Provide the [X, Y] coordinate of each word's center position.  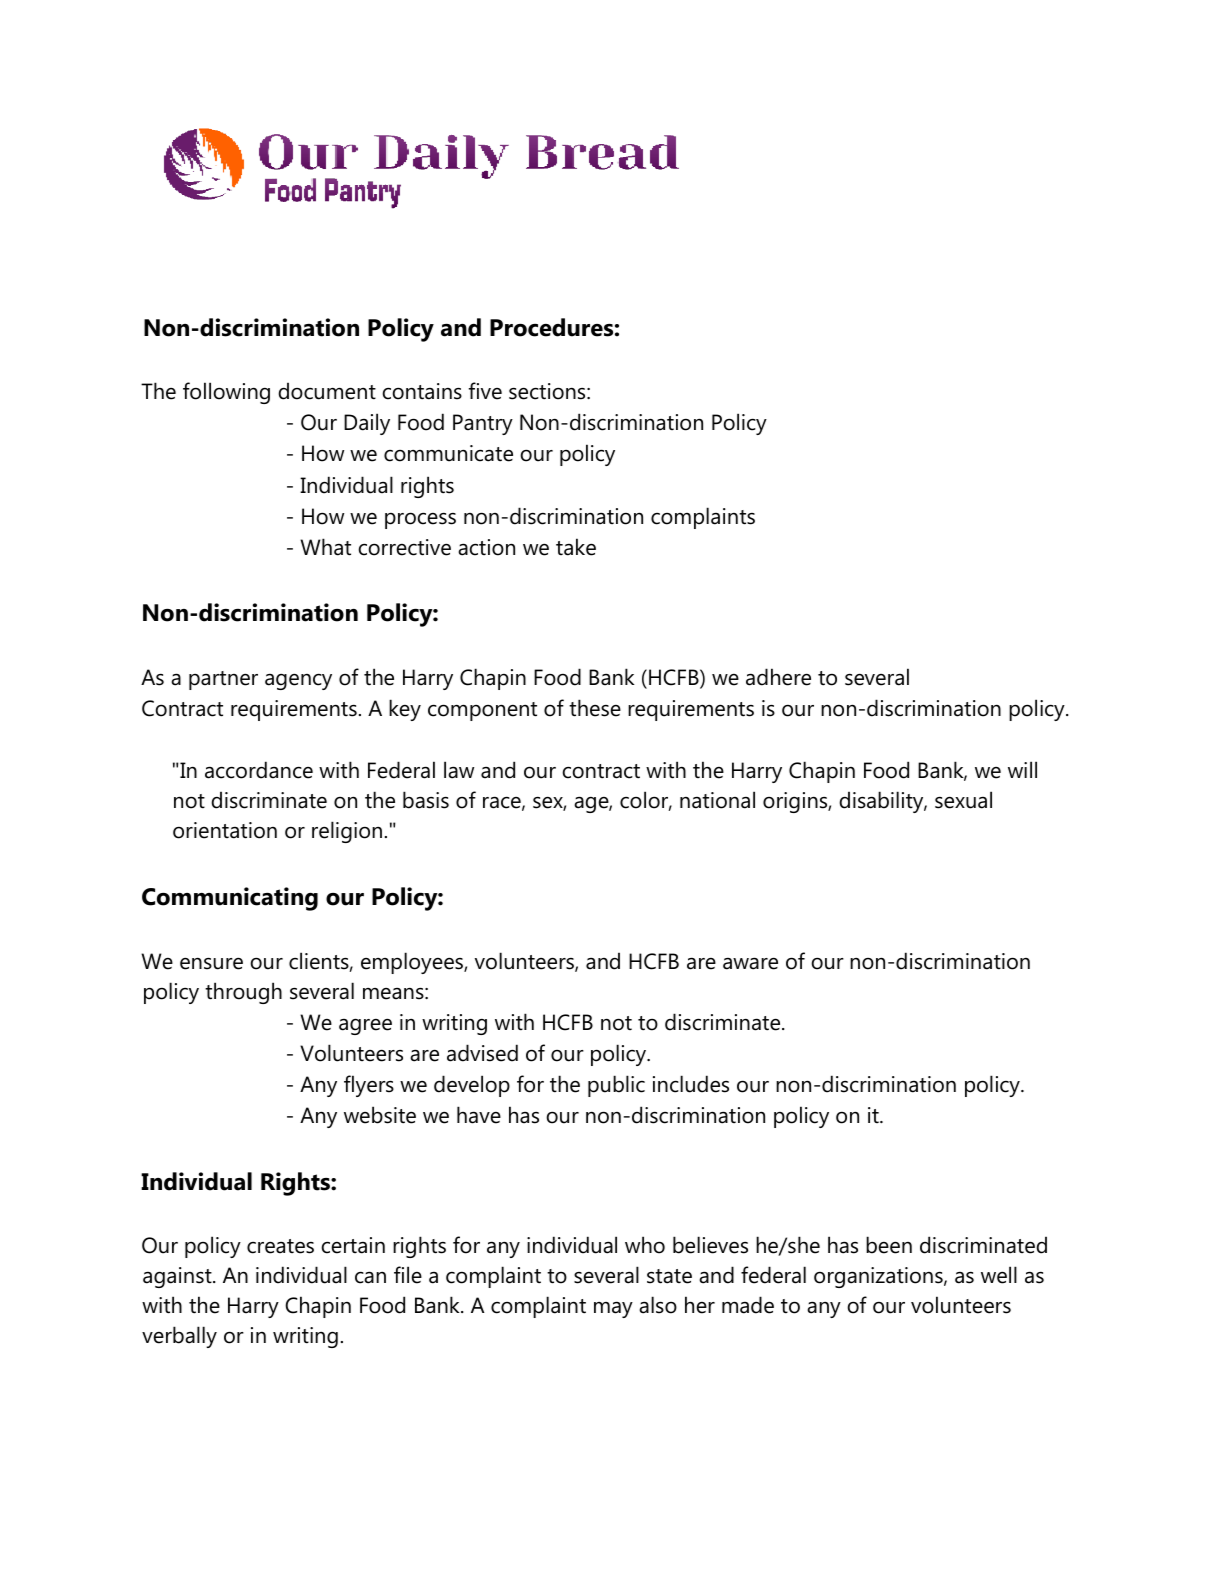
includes [691, 1084]
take [576, 547]
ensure [211, 963]
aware [750, 963]
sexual [963, 800]
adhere [778, 677]
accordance [259, 770]
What [325, 547]
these [595, 708]
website [380, 1115]
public [616, 1086]
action [486, 547]
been [889, 1245]
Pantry [483, 424]
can [370, 1277]
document [327, 391]
